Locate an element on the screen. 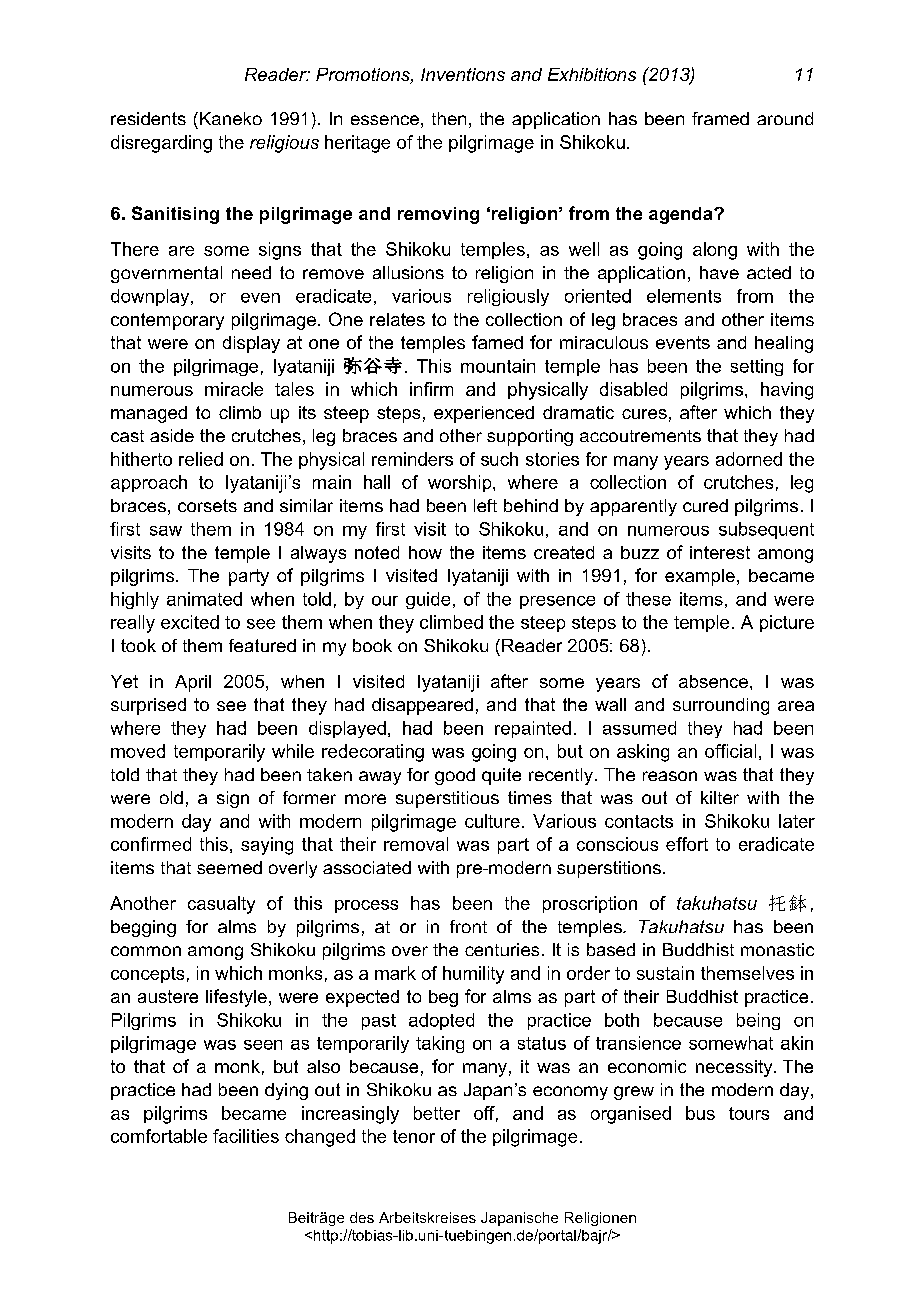 The image size is (924, 1308). relied is located at coordinates (201, 459).
